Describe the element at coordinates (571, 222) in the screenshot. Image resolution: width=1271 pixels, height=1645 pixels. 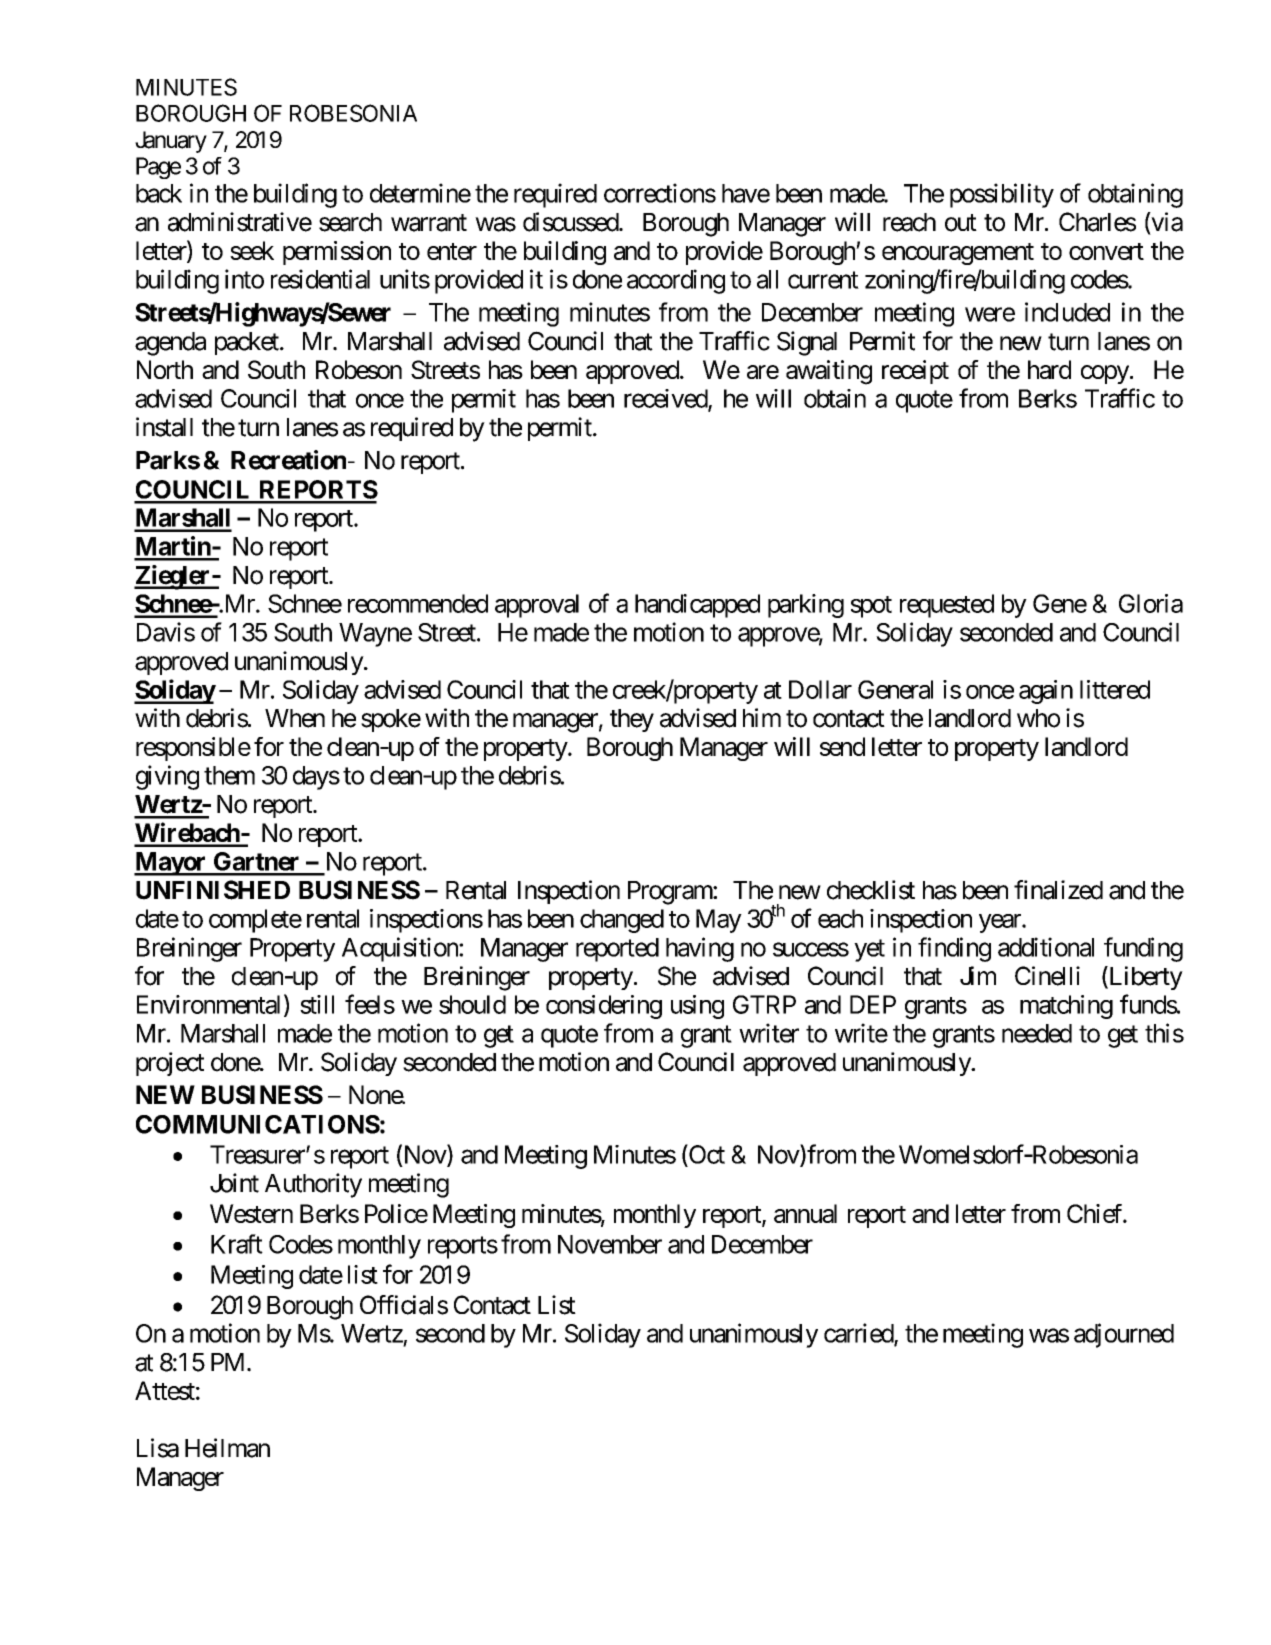
I see `discussed` at that location.
